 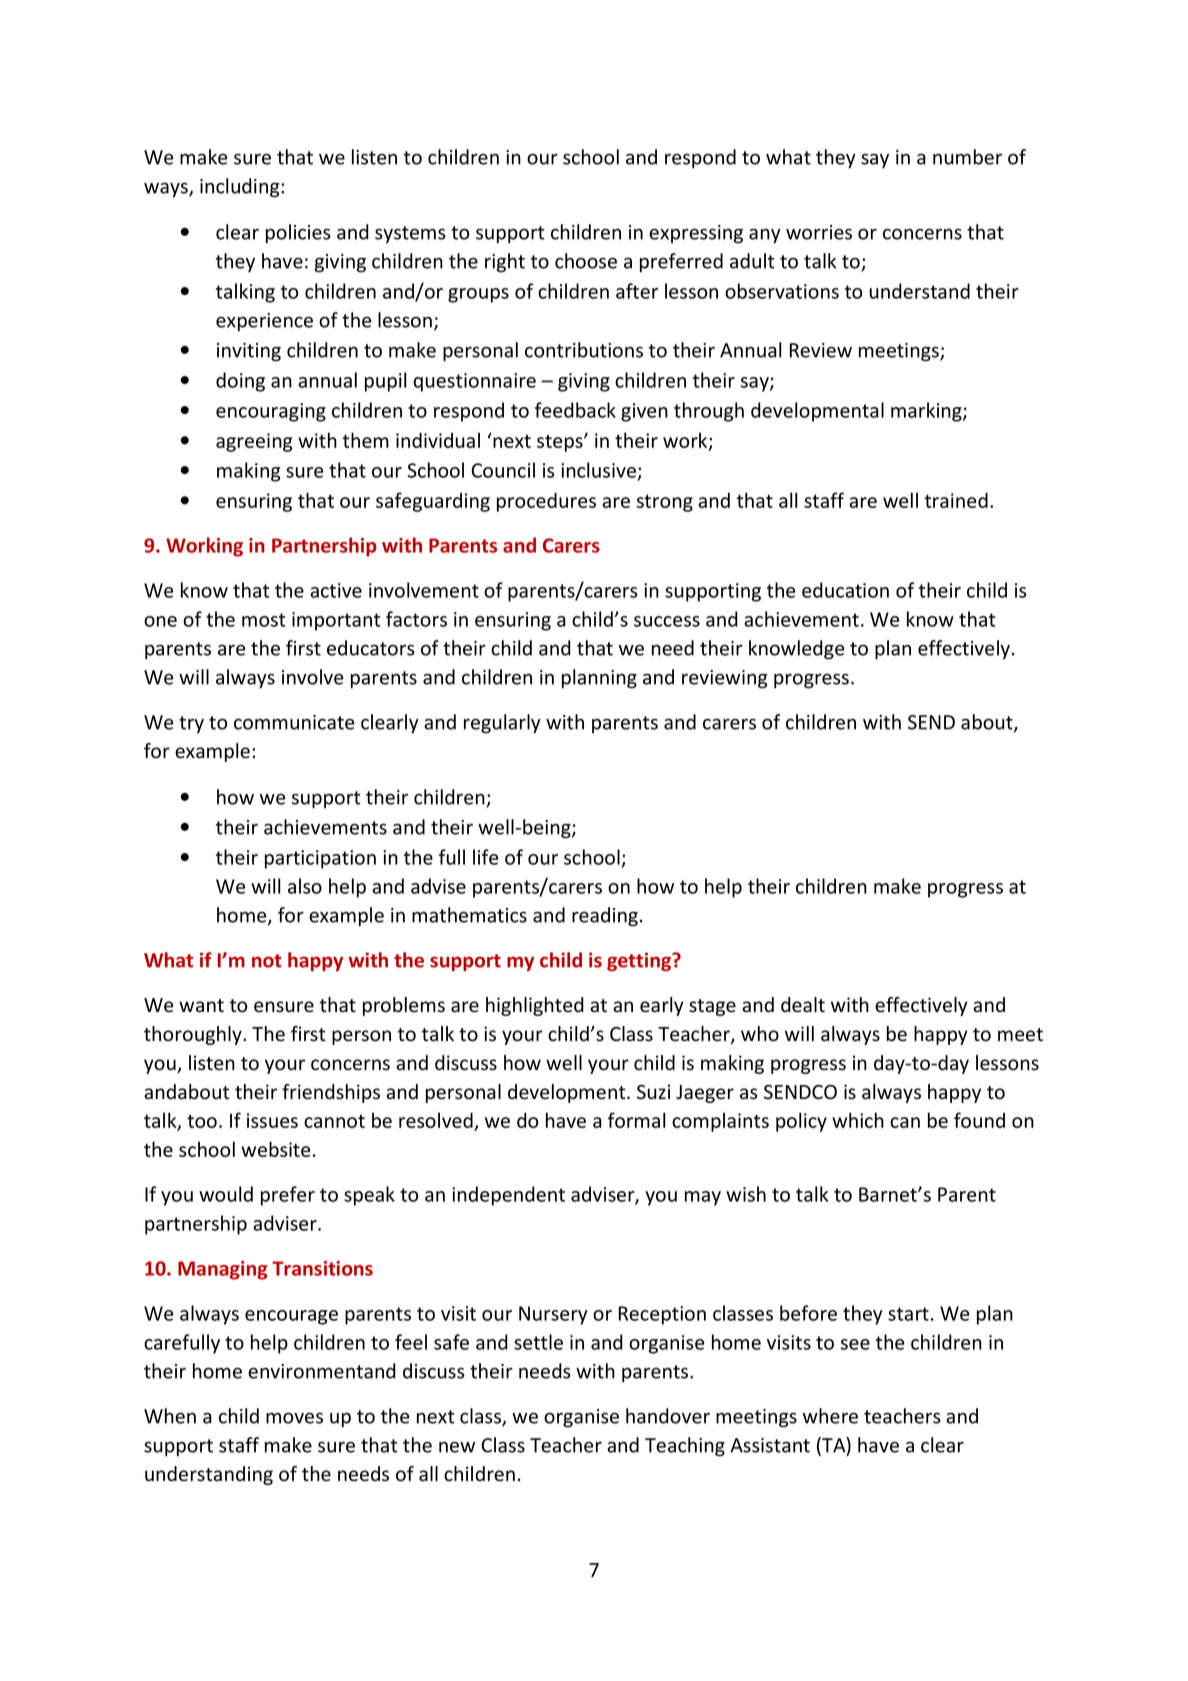 I want to click on dealt, so click(x=803, y=1005).
